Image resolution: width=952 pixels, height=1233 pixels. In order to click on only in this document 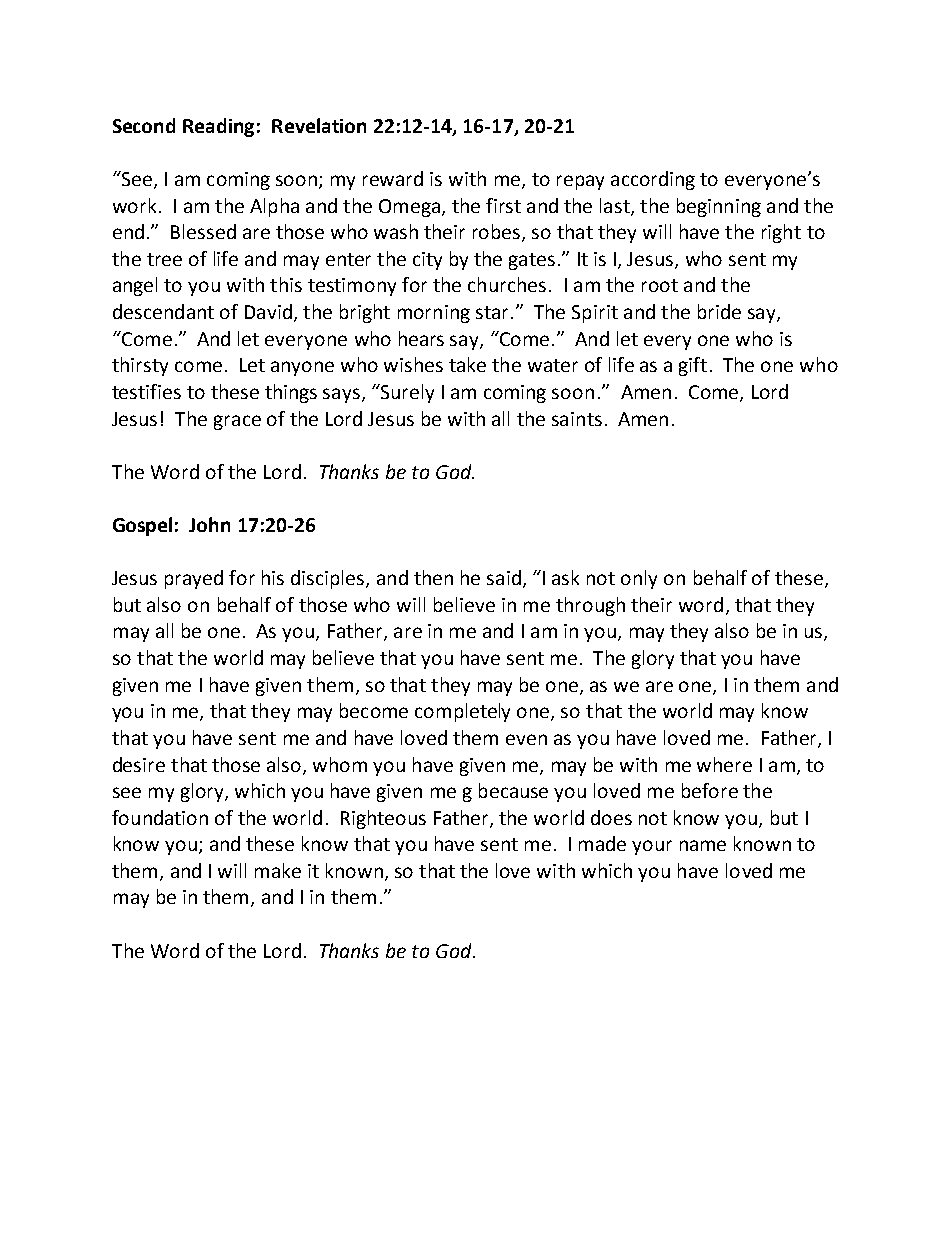, I will do `click(639, 579)`.
